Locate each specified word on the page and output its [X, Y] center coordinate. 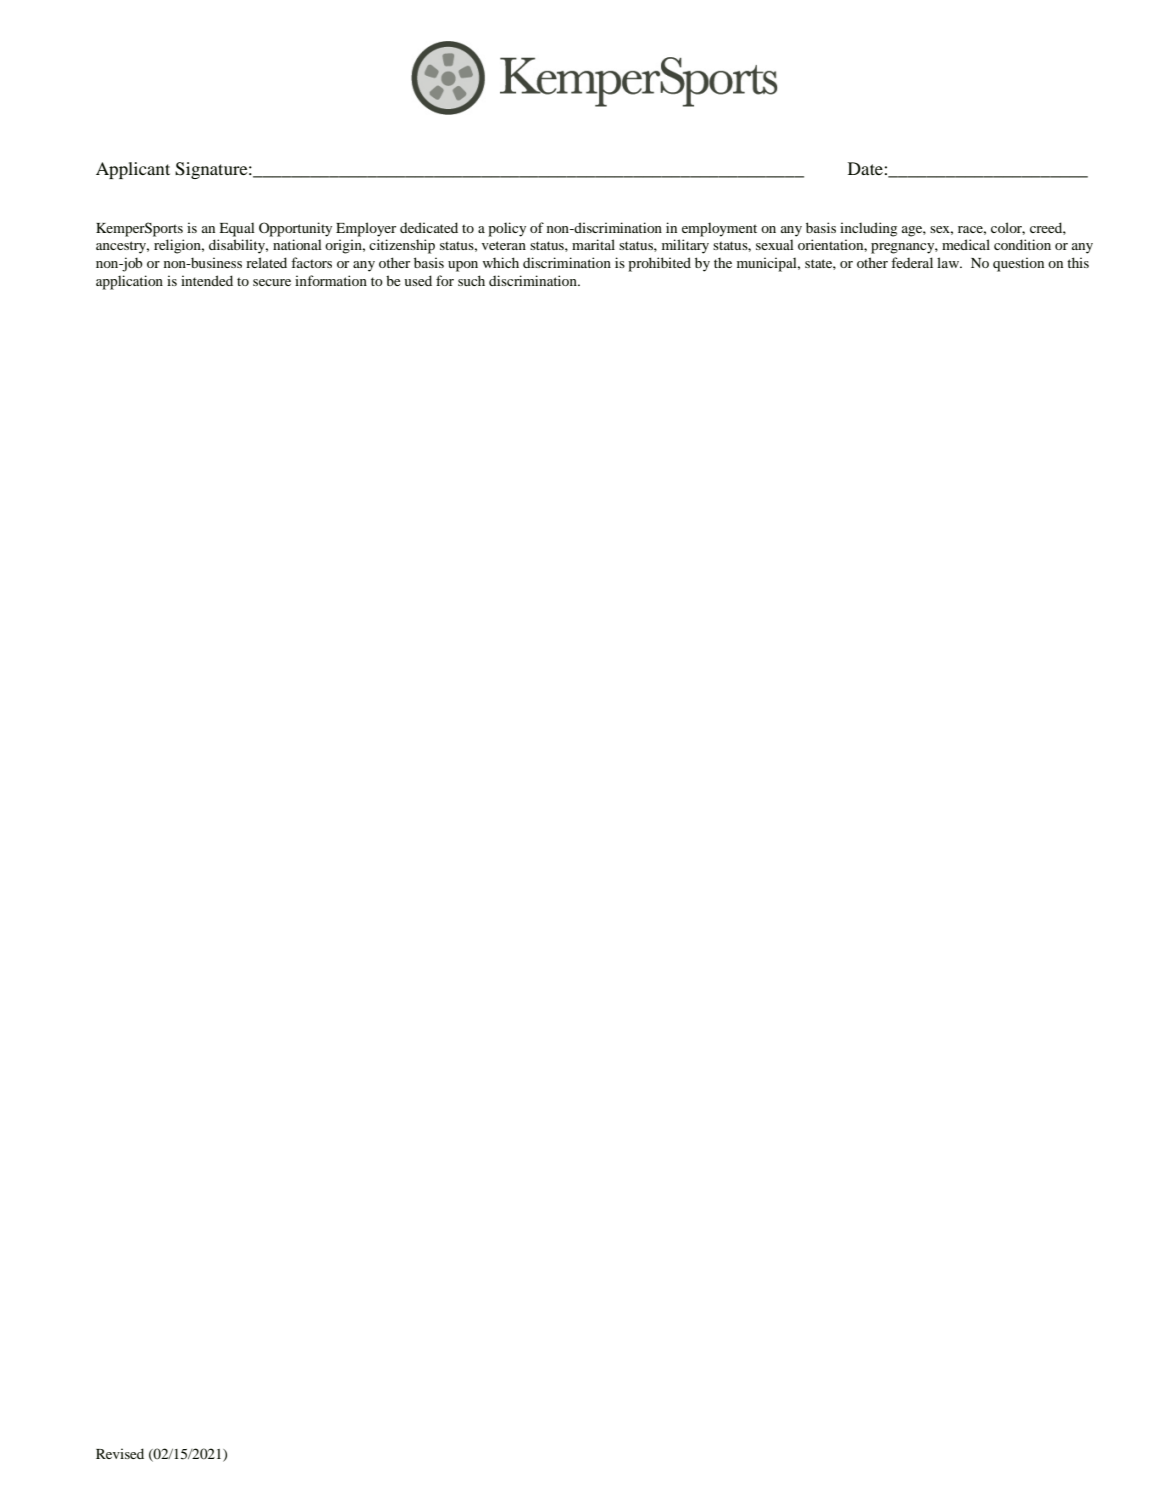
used [418, 280]
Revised [120, 1453]
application [129, 282]
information [331, 280]
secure [272, 282]
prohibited [659, 264]
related [266, 262]
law [949, 262]
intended [207, 280]
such [471, 280]
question [1018, 264]
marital [593, 244]
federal [912, 262]
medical [966, 244]
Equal [237, 229]
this [1078, 262]
